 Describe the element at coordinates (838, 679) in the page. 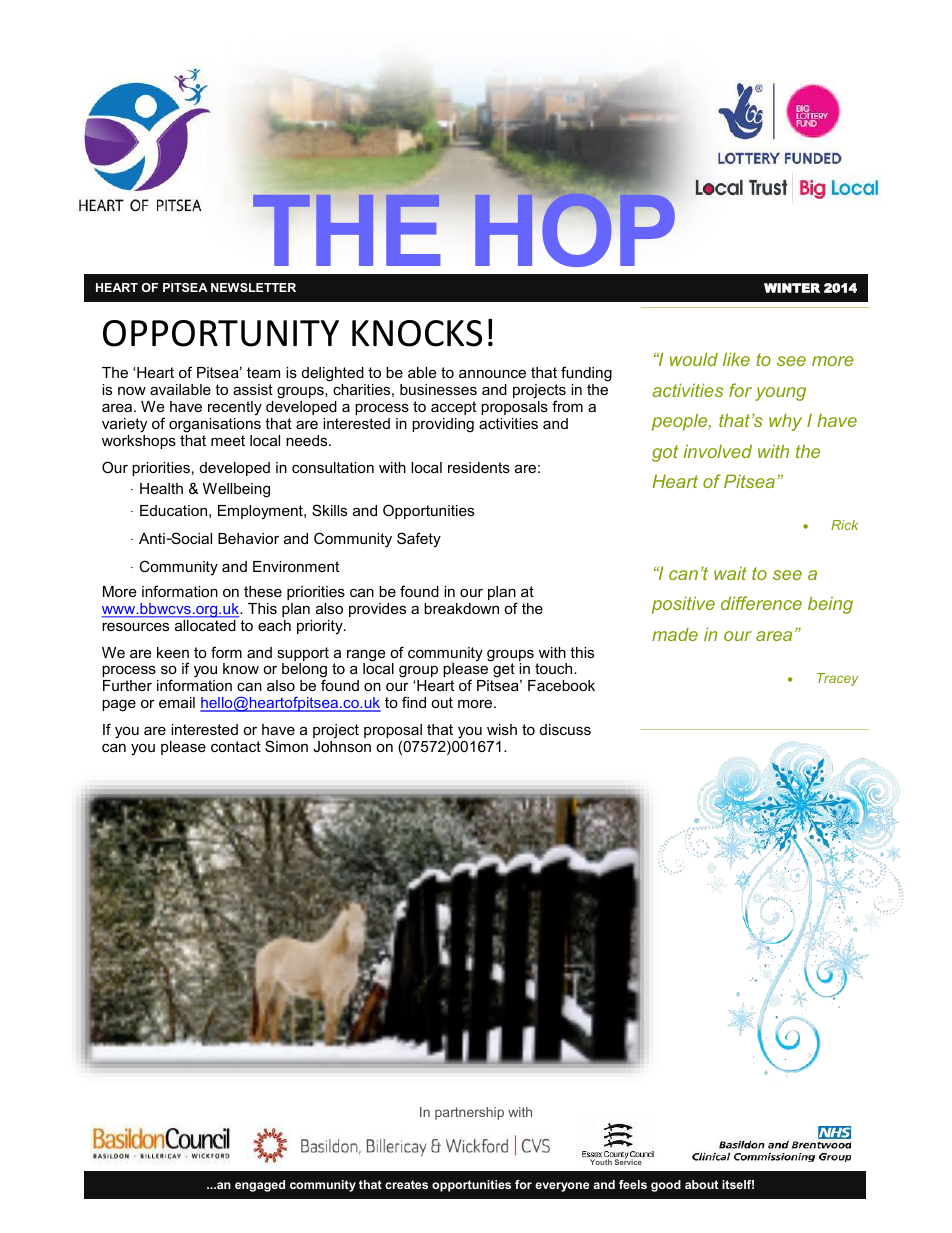

I see `Tracey` at that location.
